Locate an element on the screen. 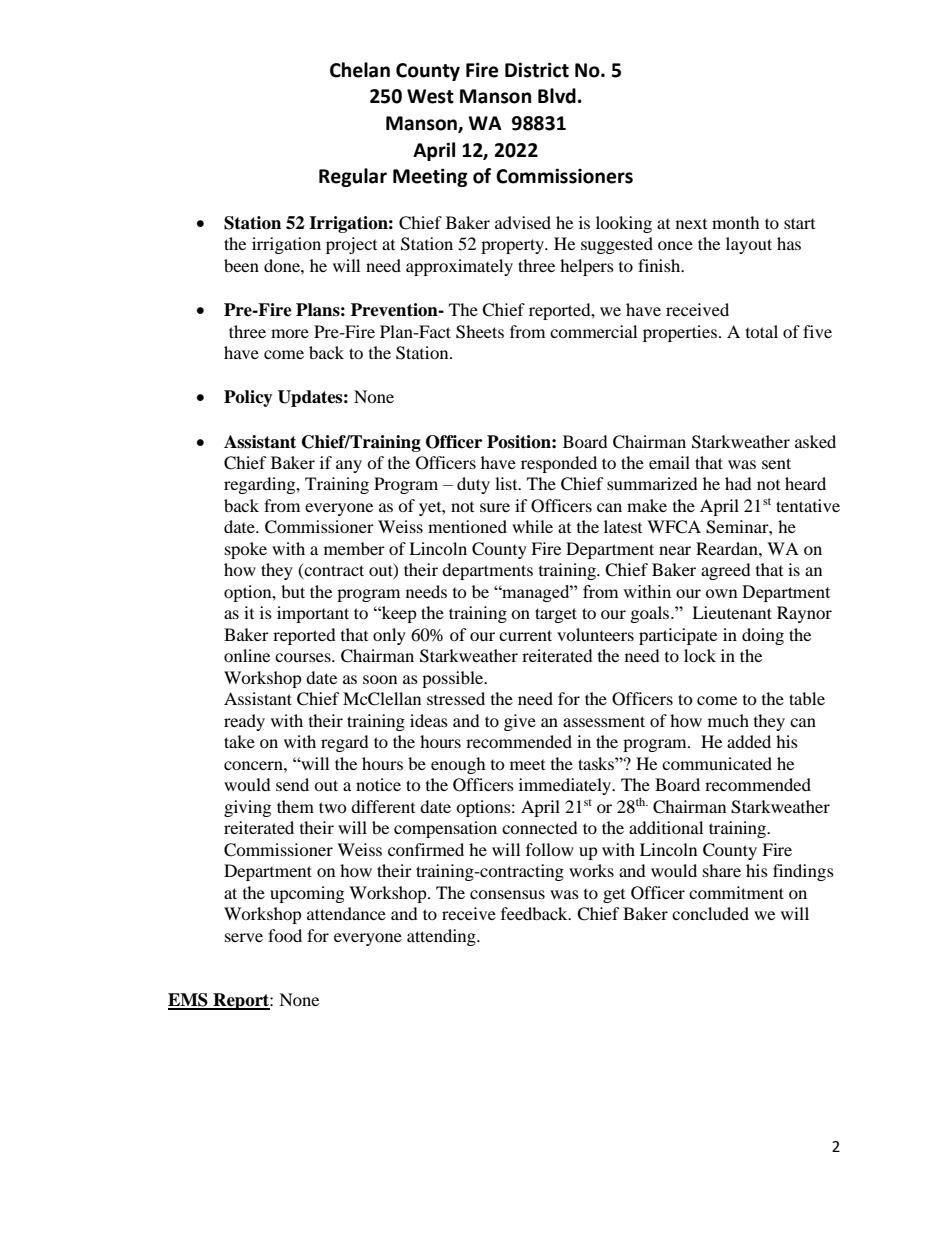  month is located at coordinates (736, 222).
